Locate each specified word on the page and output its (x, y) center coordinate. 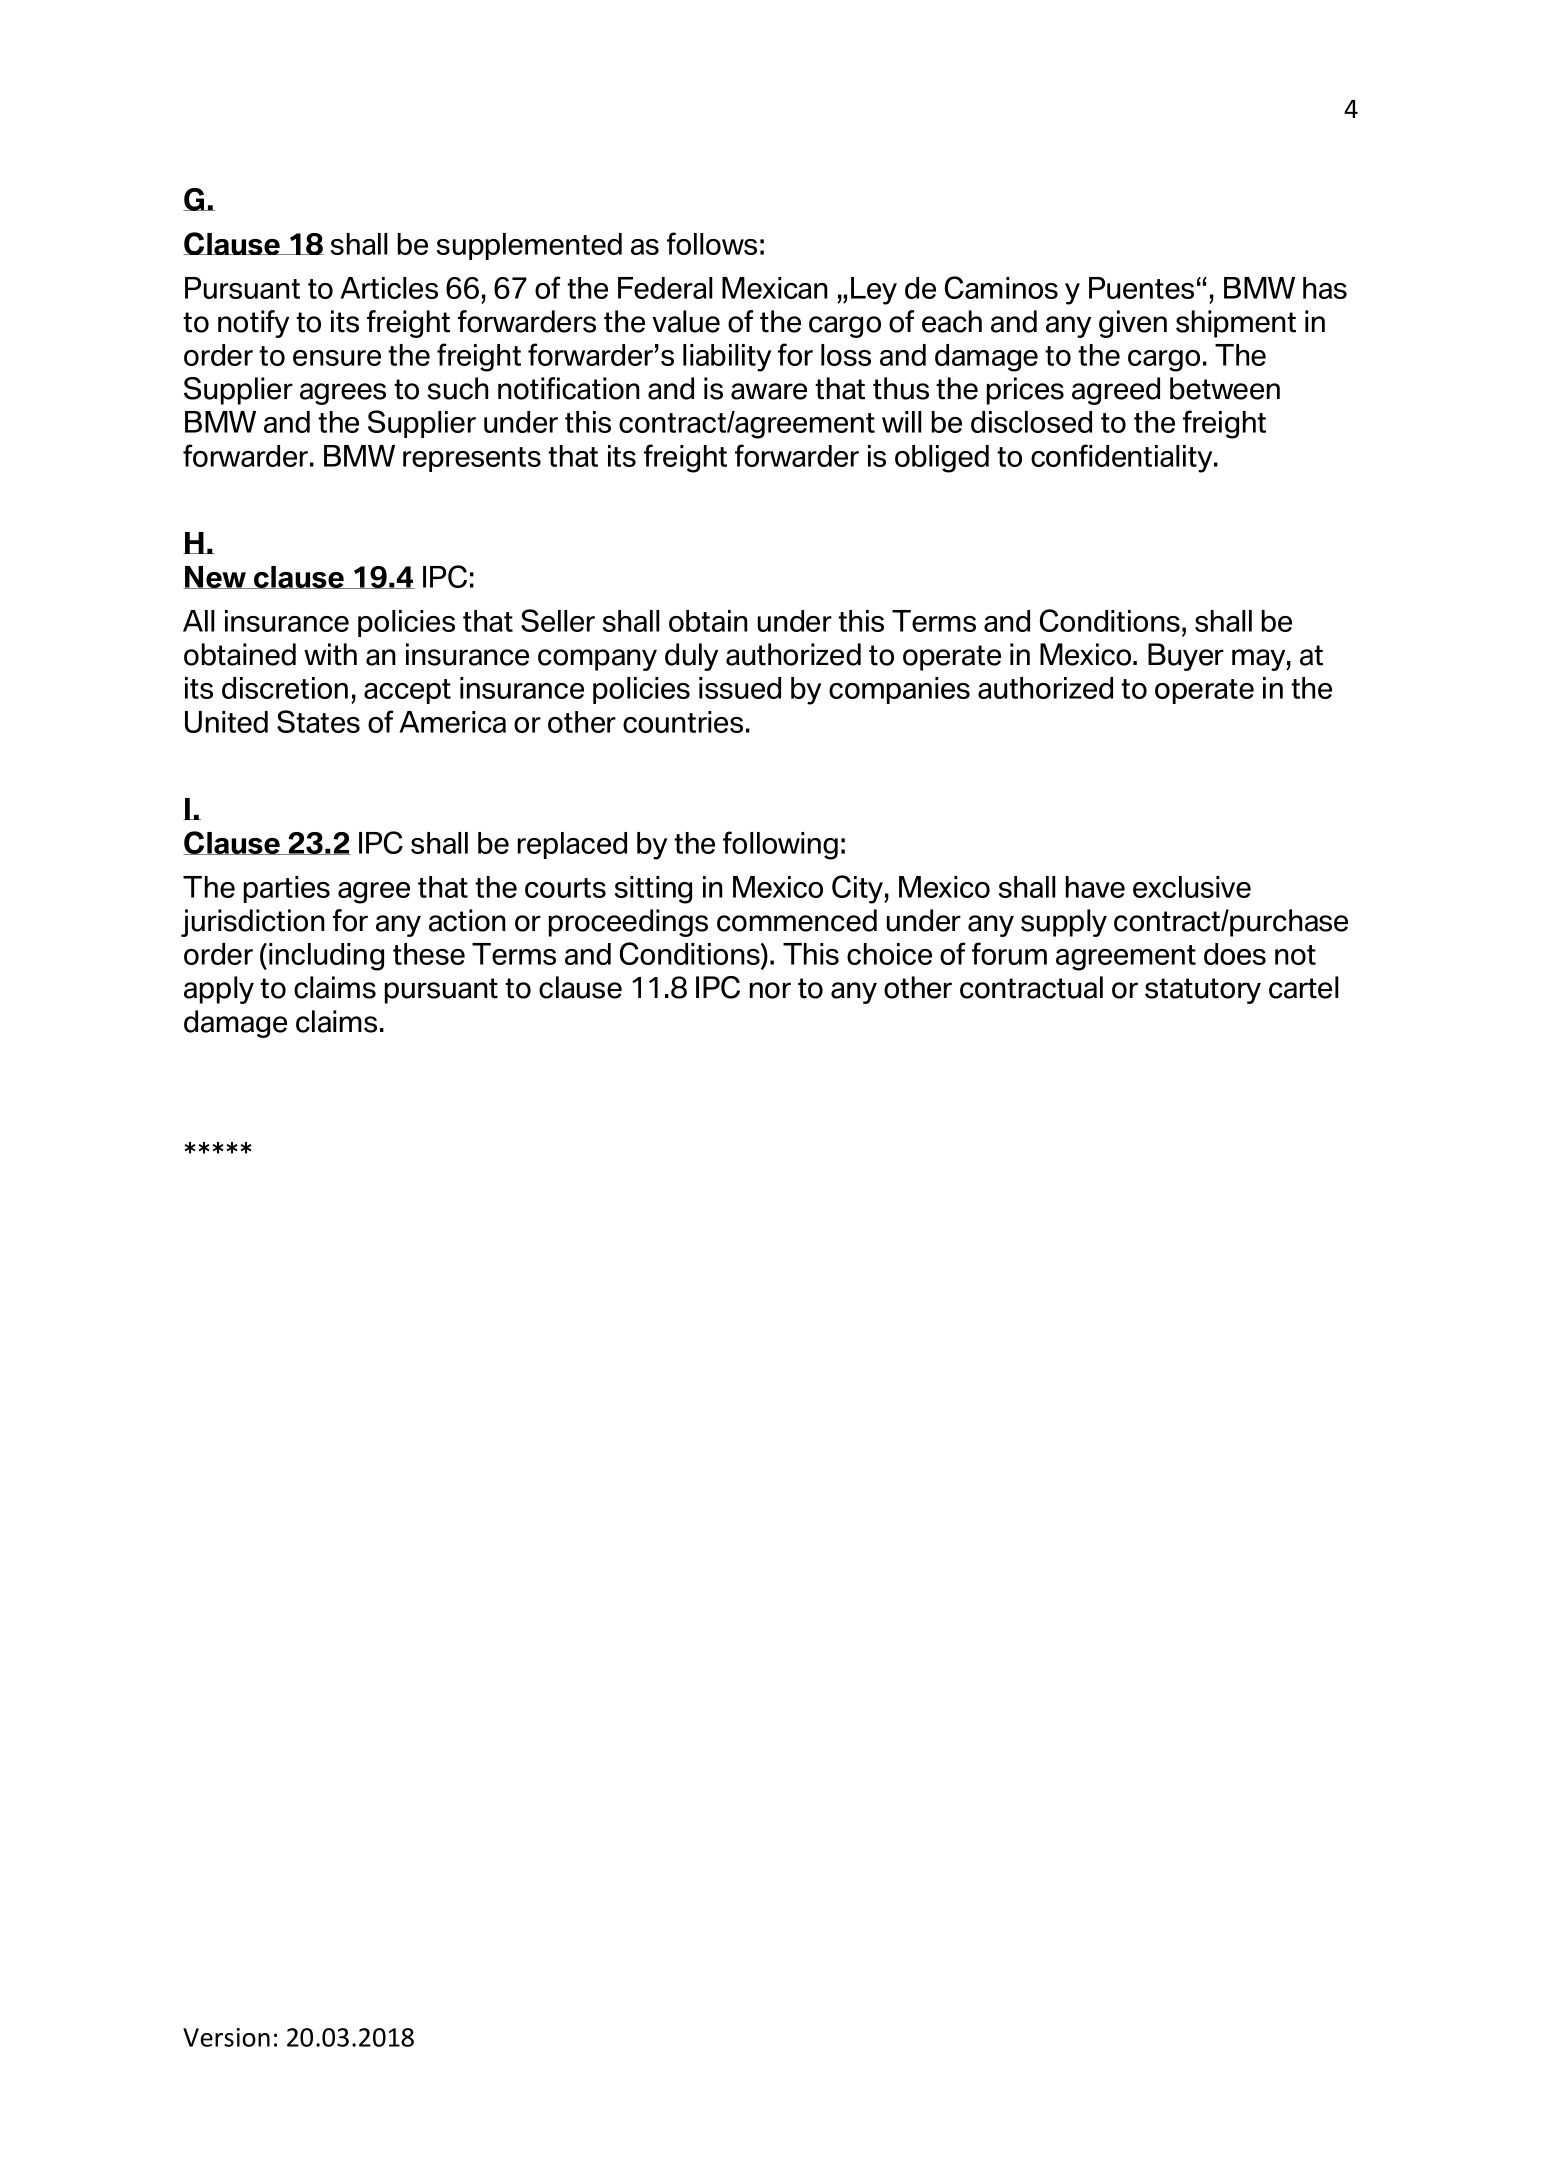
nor (770, 990)
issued (740, 688)
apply (219, 990)
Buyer (1186, 657)
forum (1009, 953)
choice (889, 954)
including (326, 957)
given (1133, 324)
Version (226, 2037)
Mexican (775, 288)
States (318, 721)
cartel (1304, 987)
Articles (389, 288)
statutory (1203, 991)
